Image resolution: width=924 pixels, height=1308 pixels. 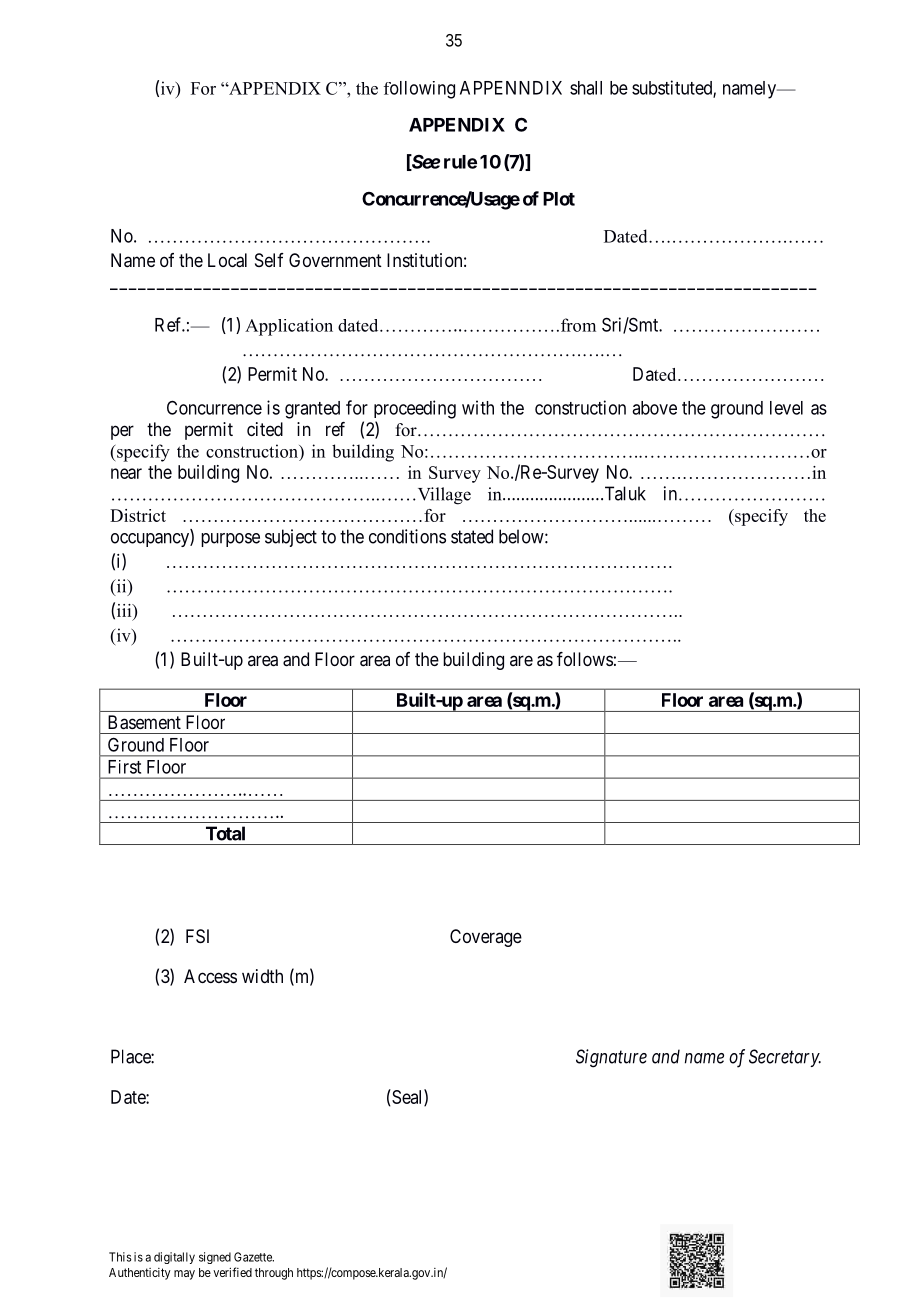 I want to click on stated, so click(x=472, y=536).
